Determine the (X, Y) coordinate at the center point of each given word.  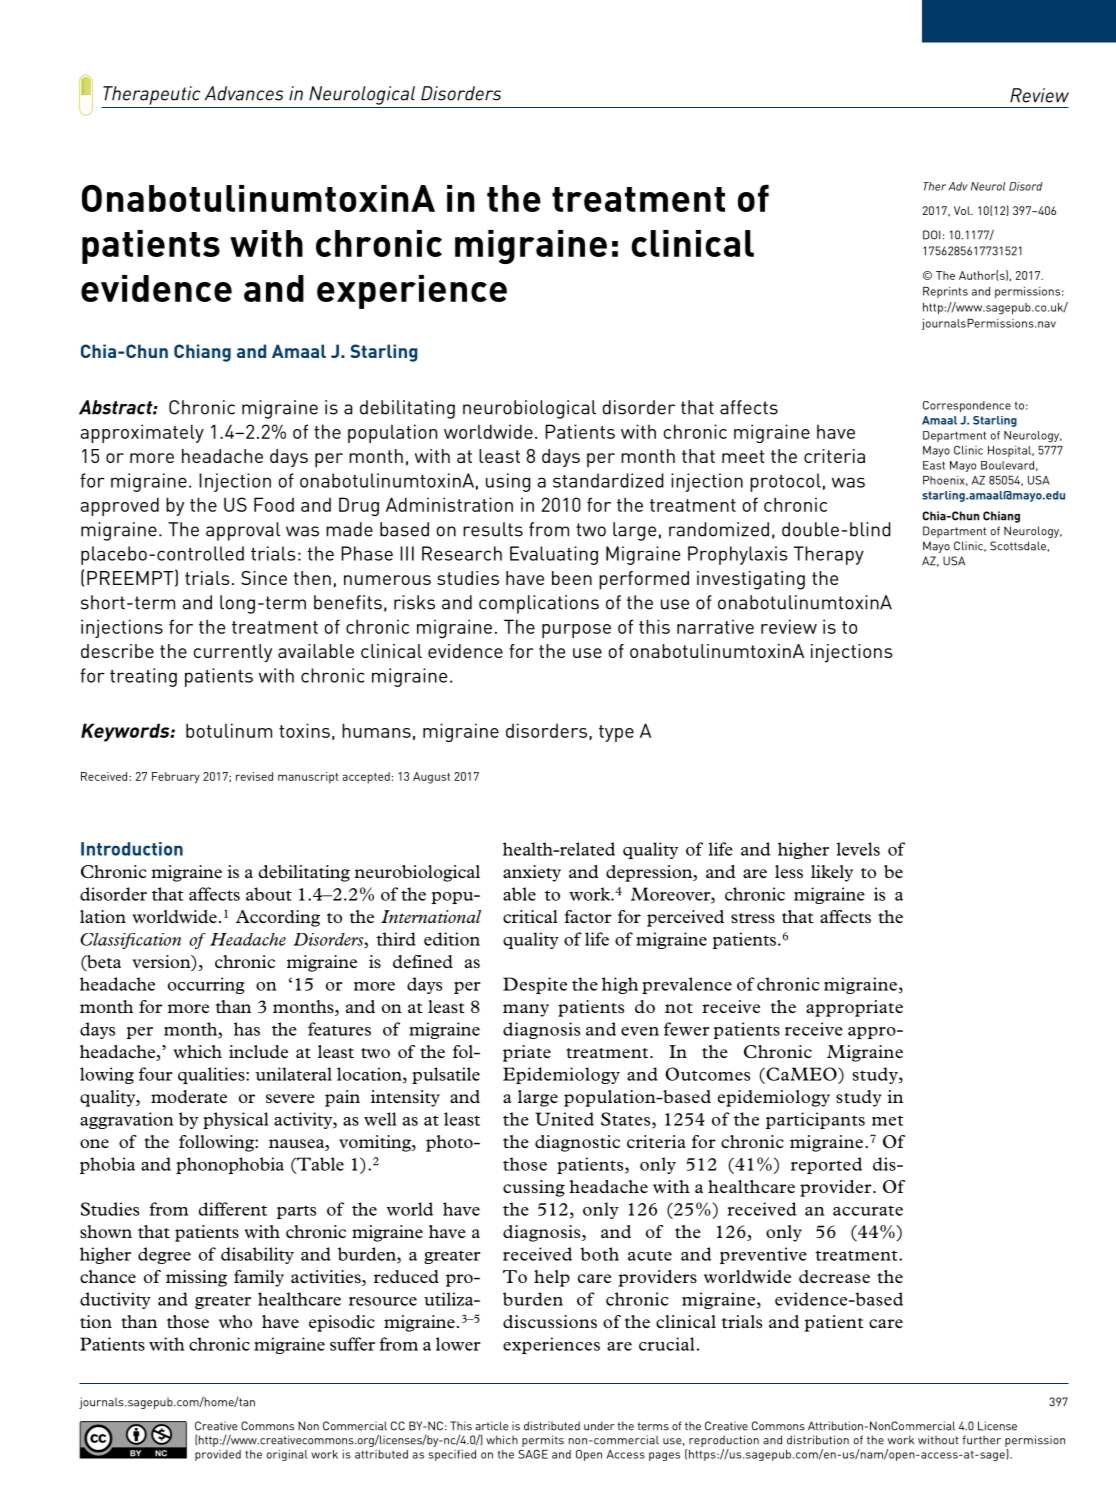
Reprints (945, 292)
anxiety (532, 873)
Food (274, 504)
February (176, 778)
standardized (608, 480)
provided (218, 1455)
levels (858, 849)
